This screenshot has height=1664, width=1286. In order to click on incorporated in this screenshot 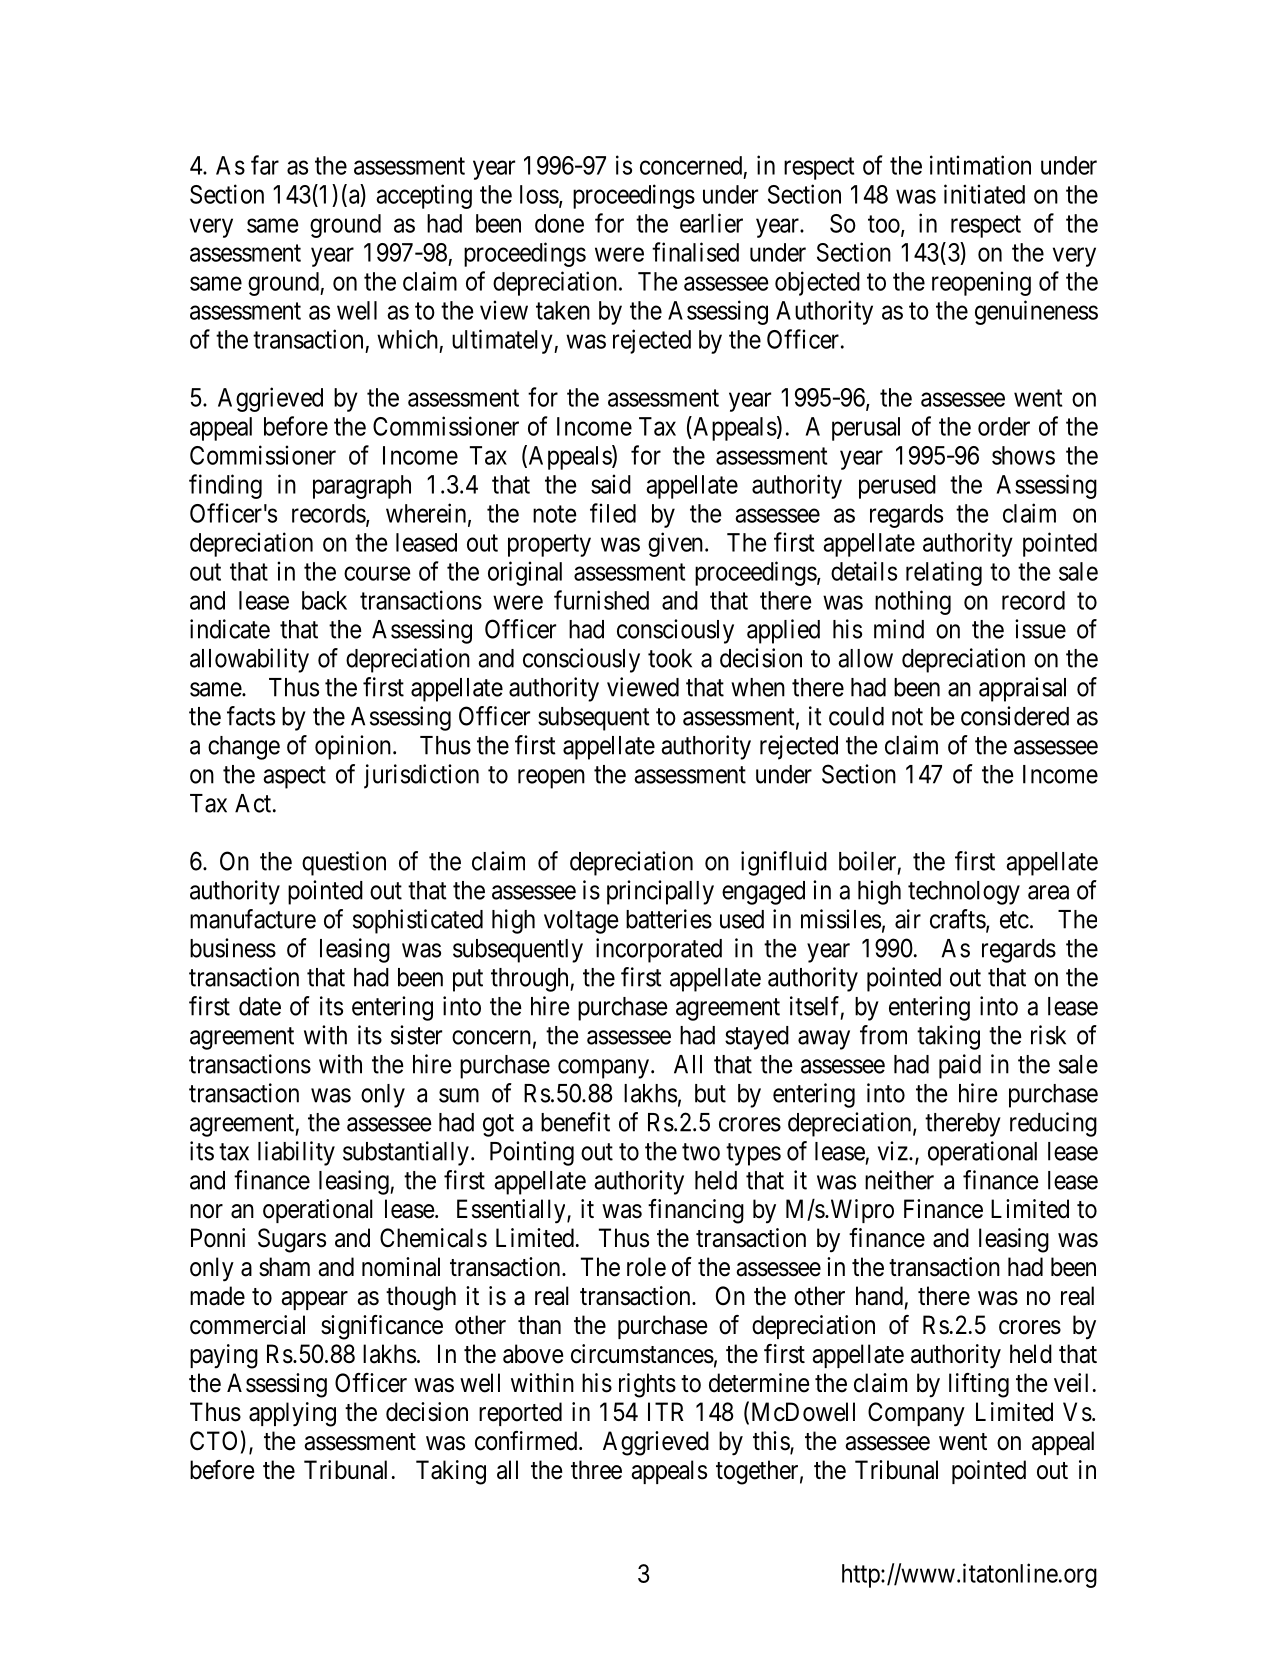, I will do `click(659, 950)`.
